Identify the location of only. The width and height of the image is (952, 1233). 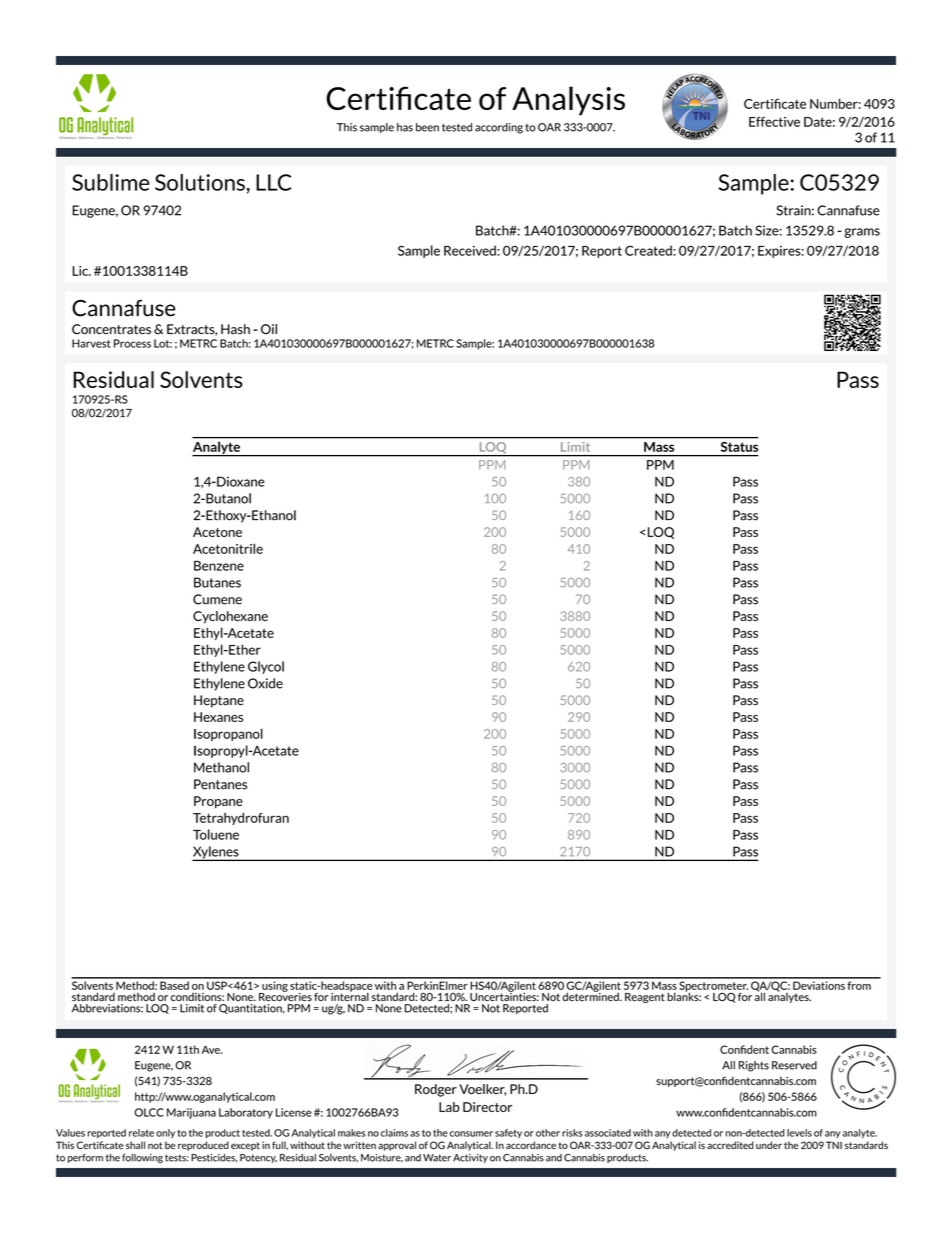
(165, 1133).
